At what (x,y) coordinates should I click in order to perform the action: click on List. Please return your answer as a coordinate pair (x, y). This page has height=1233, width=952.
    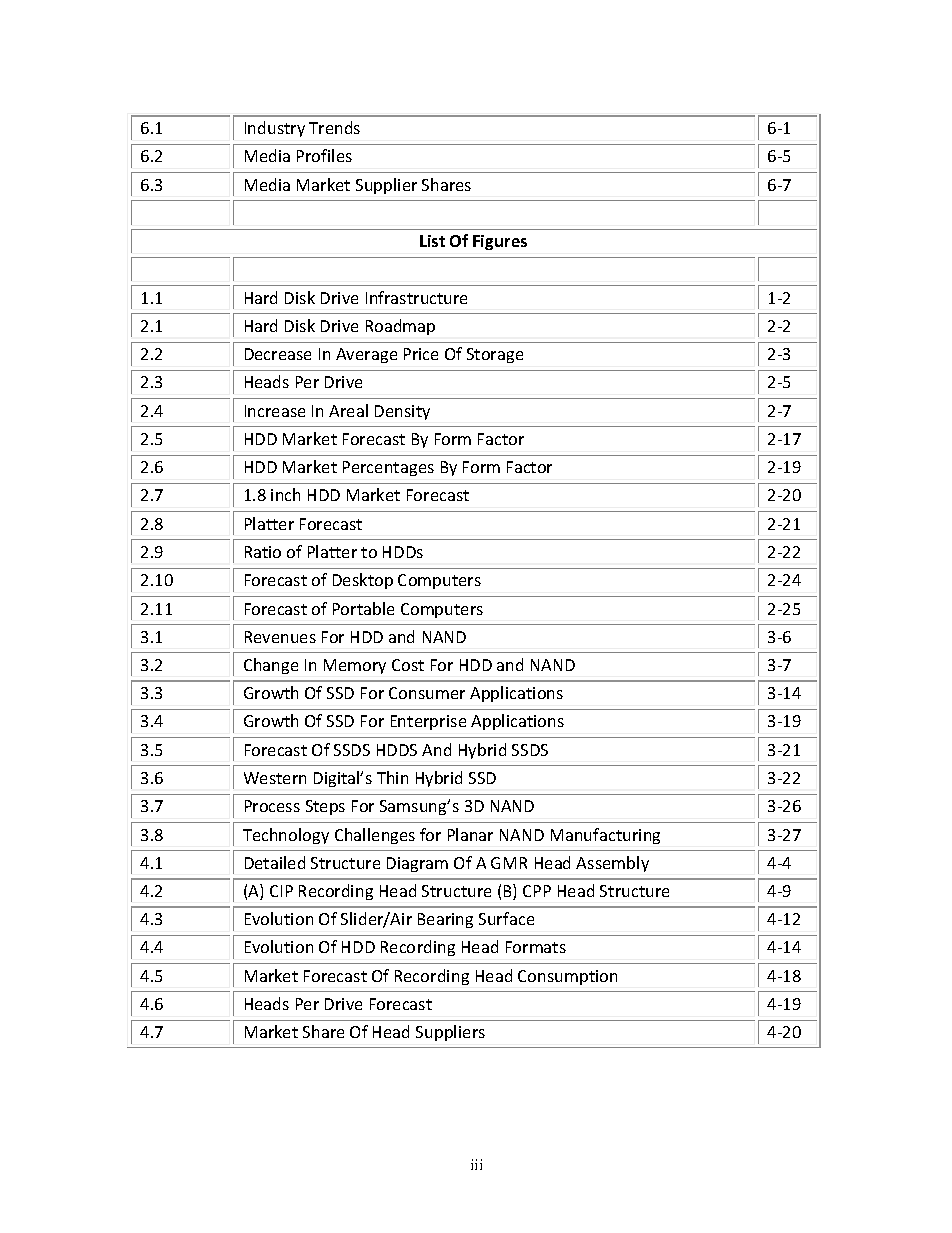
    Looking at the image, I should click on (432, 241).
